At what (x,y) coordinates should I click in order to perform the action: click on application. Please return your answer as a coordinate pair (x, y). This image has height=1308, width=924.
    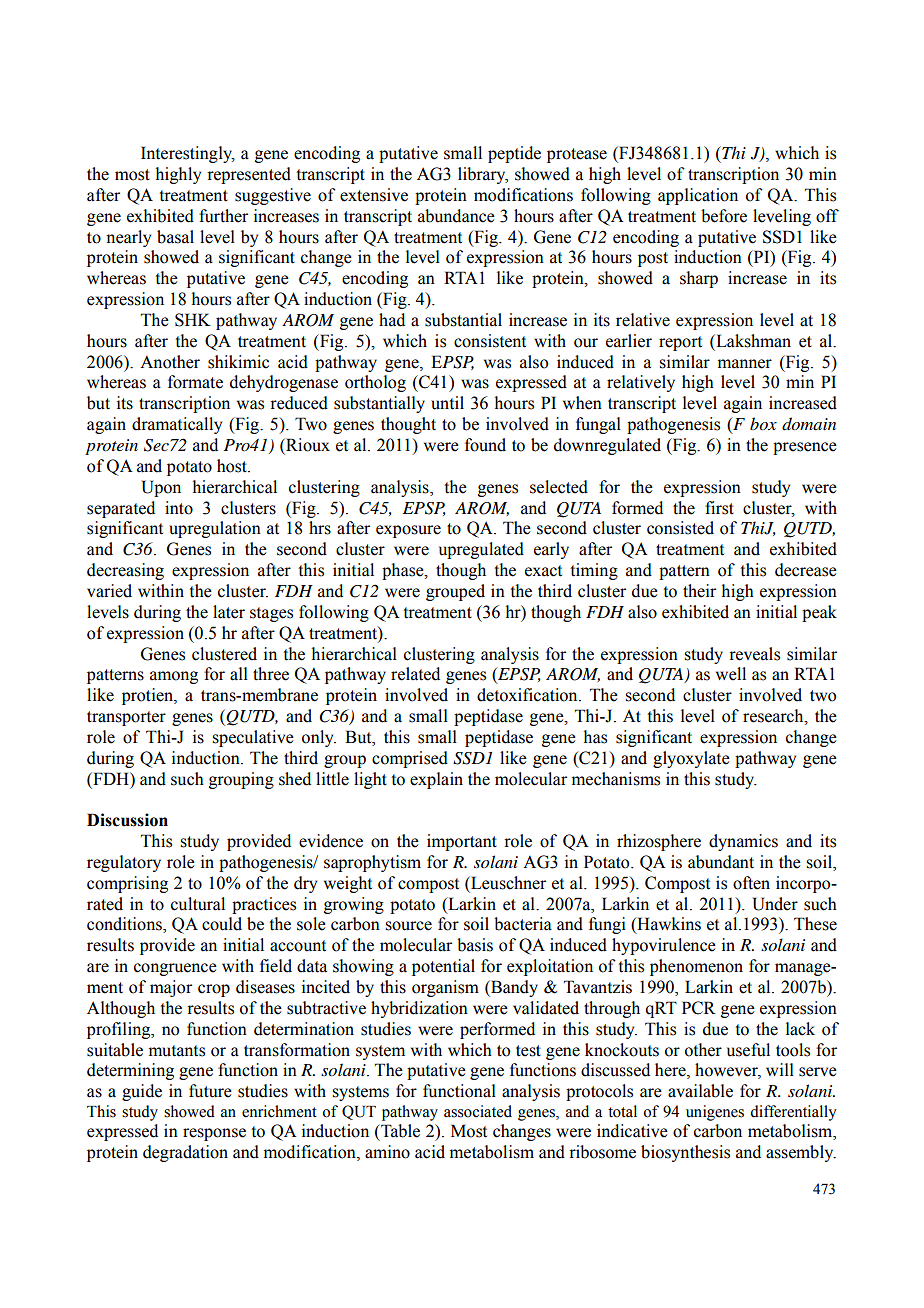
    Looking at the image, I should click on (698, 196).
